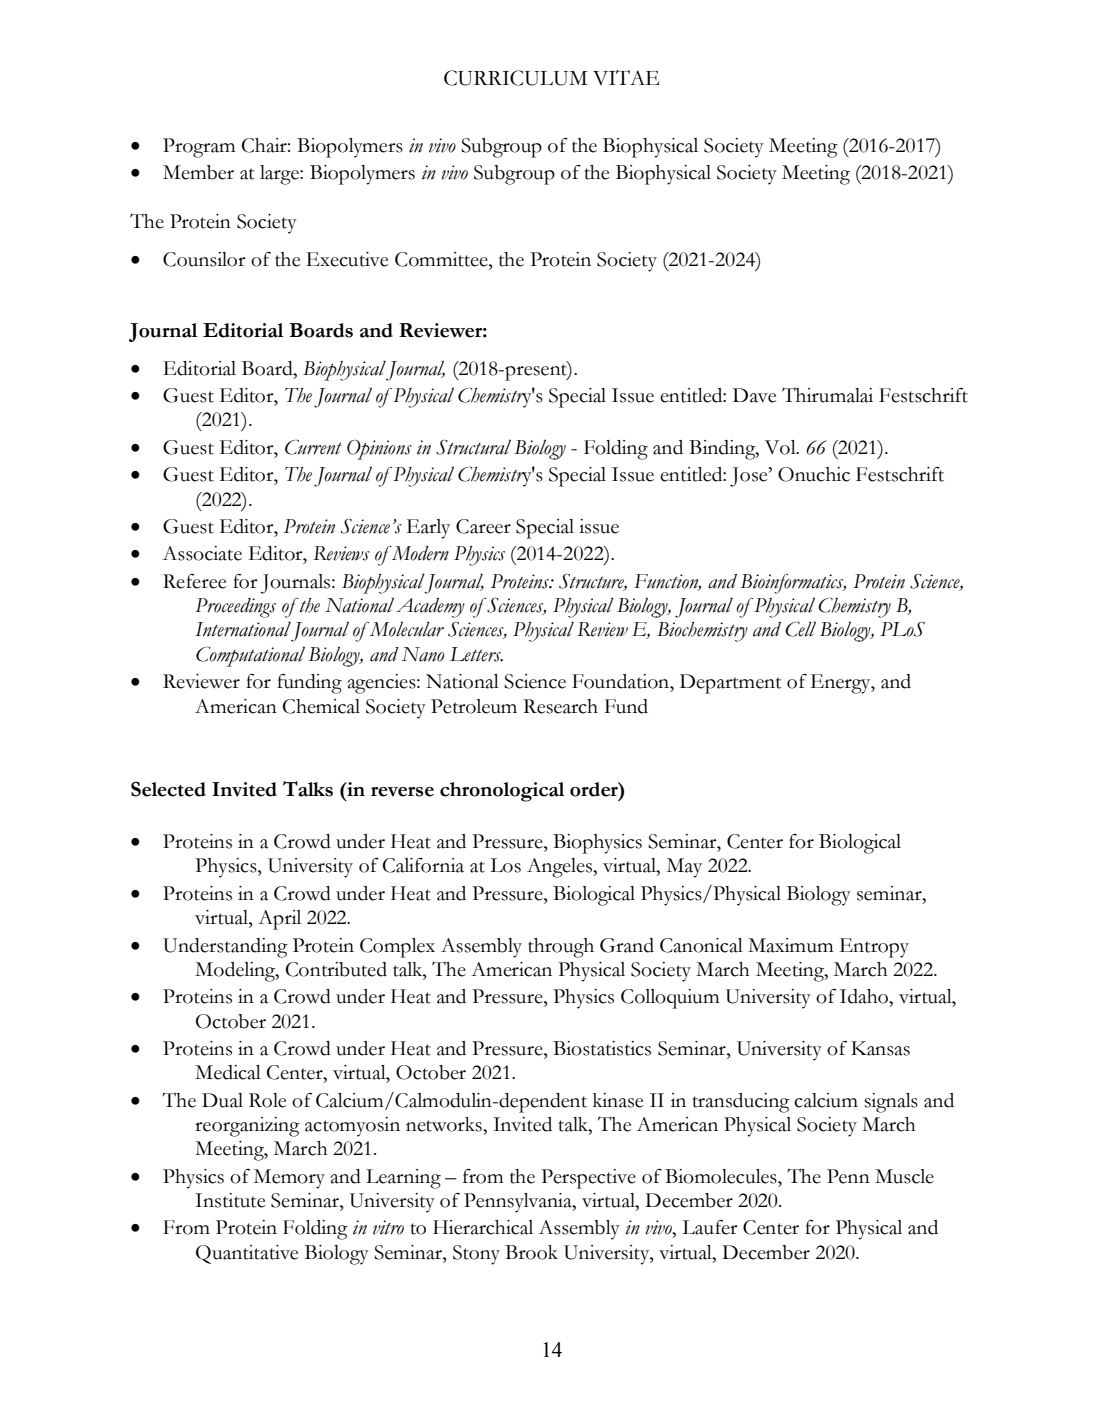 The height and width of the screenshot is (1426, 1102). Describe the element at coordinates (781, 447) in the screenshot. I see `Vol` at that location.
